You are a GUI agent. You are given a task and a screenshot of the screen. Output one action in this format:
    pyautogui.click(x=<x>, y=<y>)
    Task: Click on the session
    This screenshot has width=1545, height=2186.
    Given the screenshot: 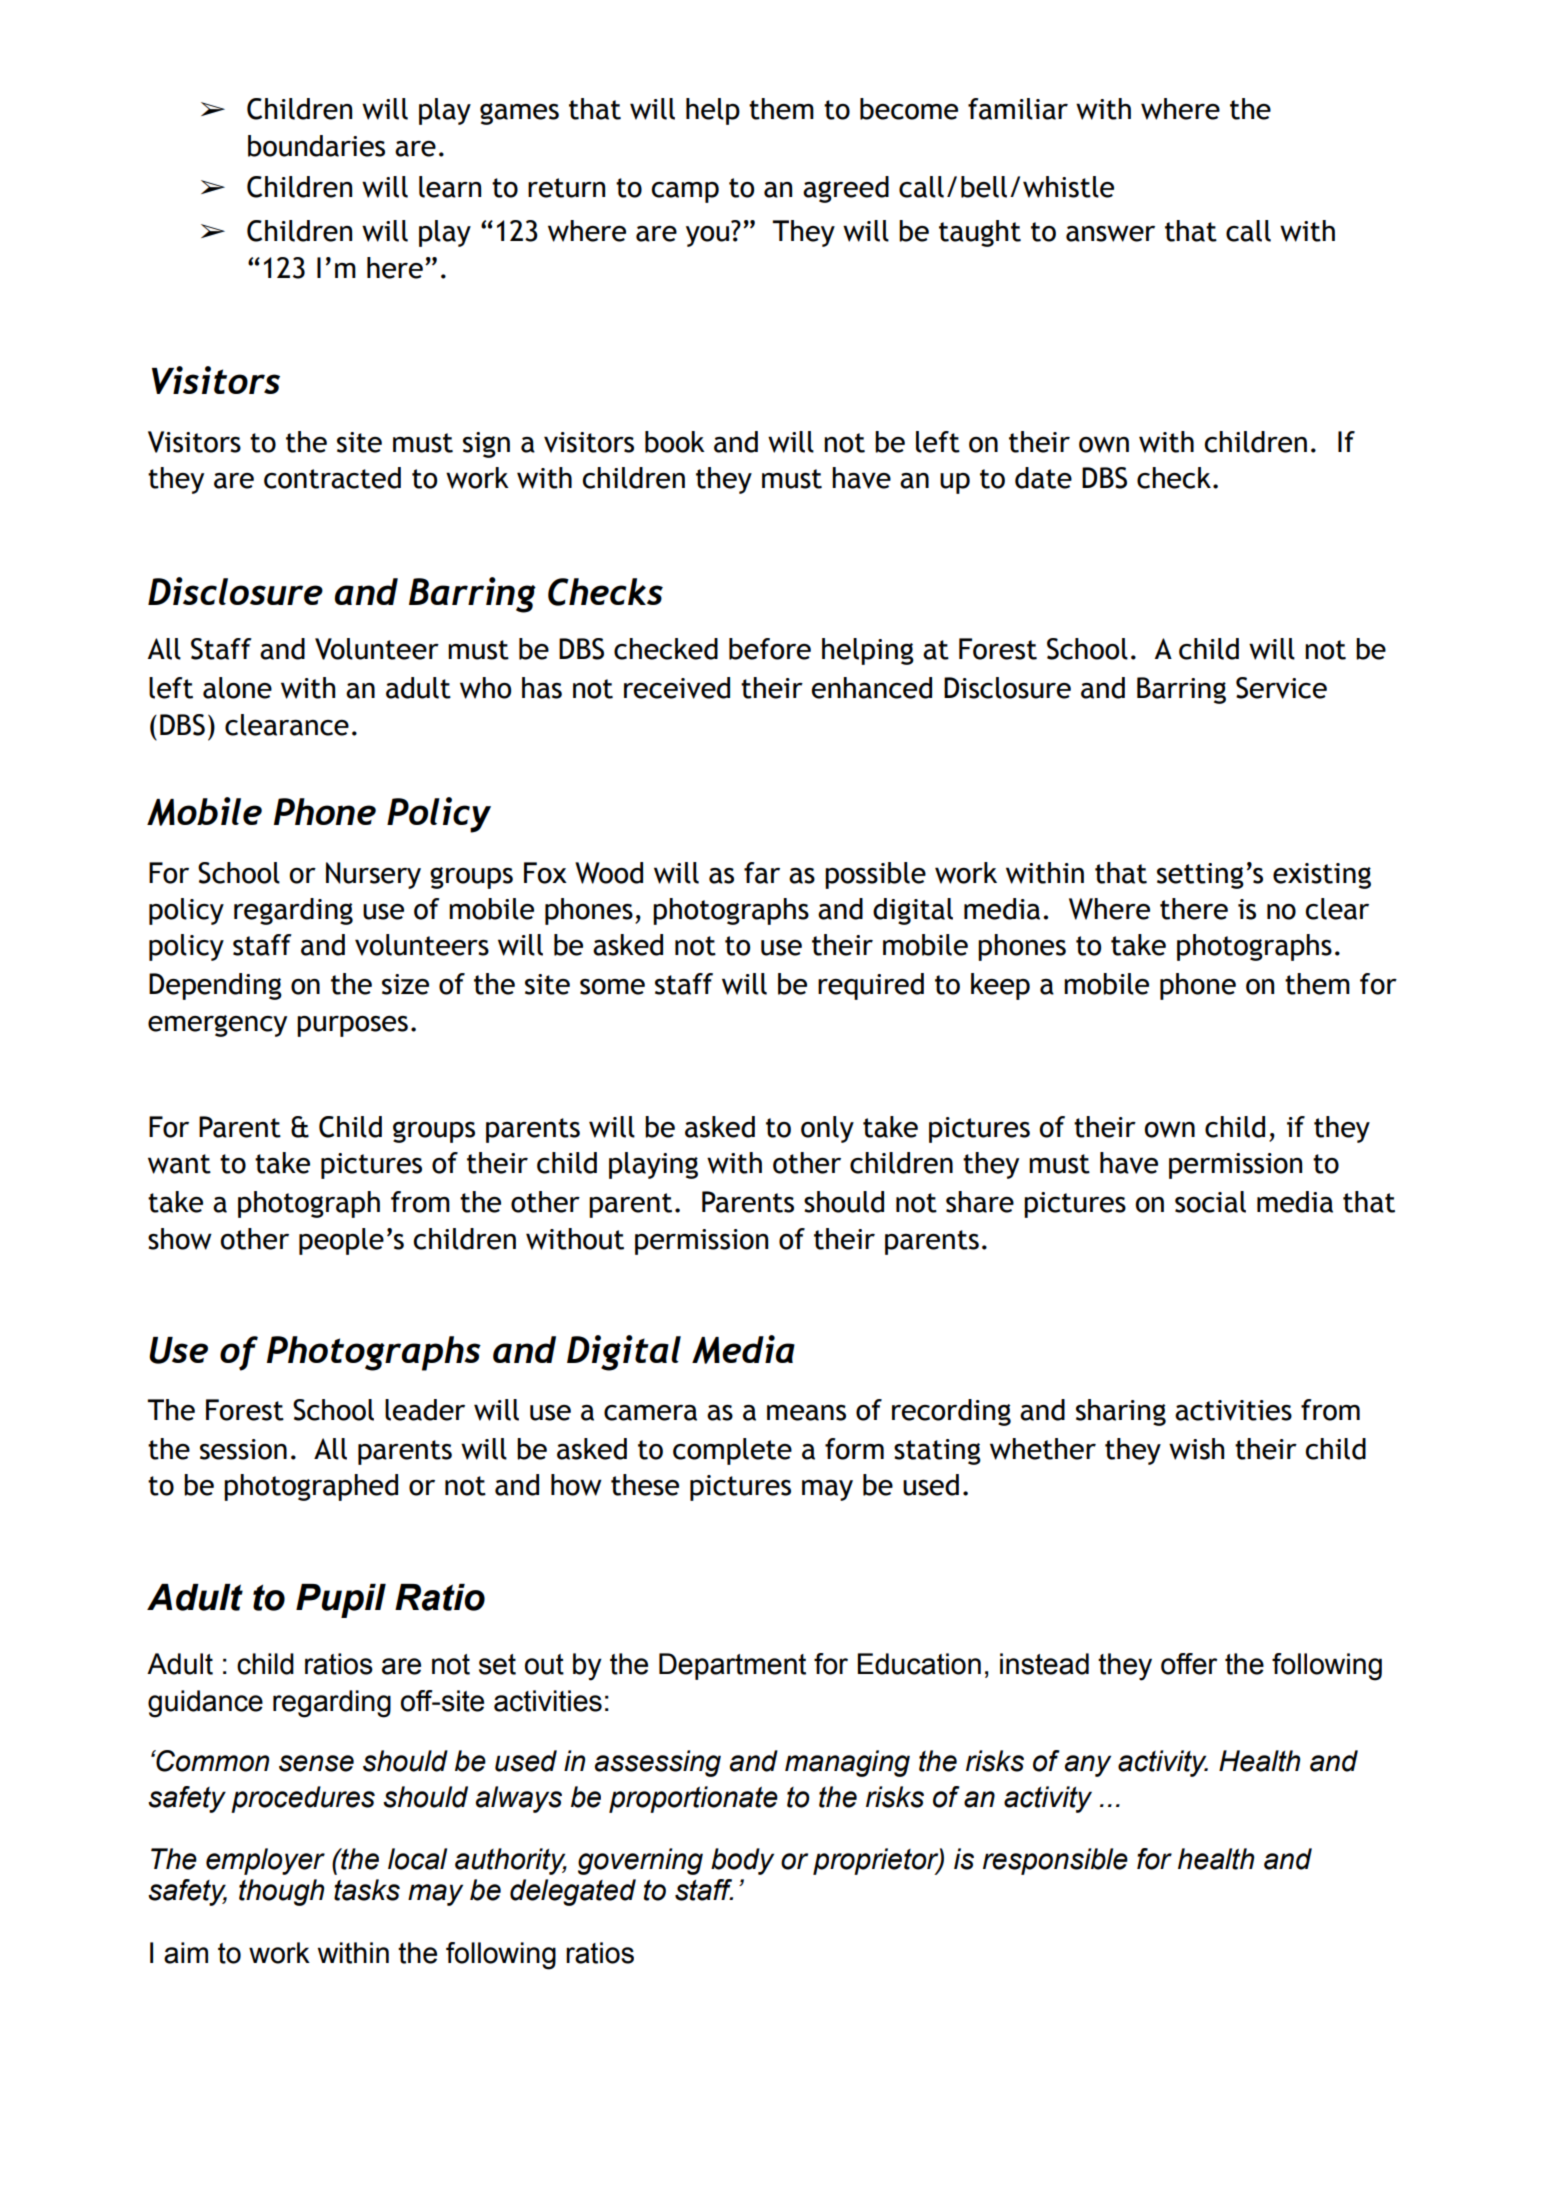 What is the action you would take?
    pyautogui.click(x=243, y=1449)
